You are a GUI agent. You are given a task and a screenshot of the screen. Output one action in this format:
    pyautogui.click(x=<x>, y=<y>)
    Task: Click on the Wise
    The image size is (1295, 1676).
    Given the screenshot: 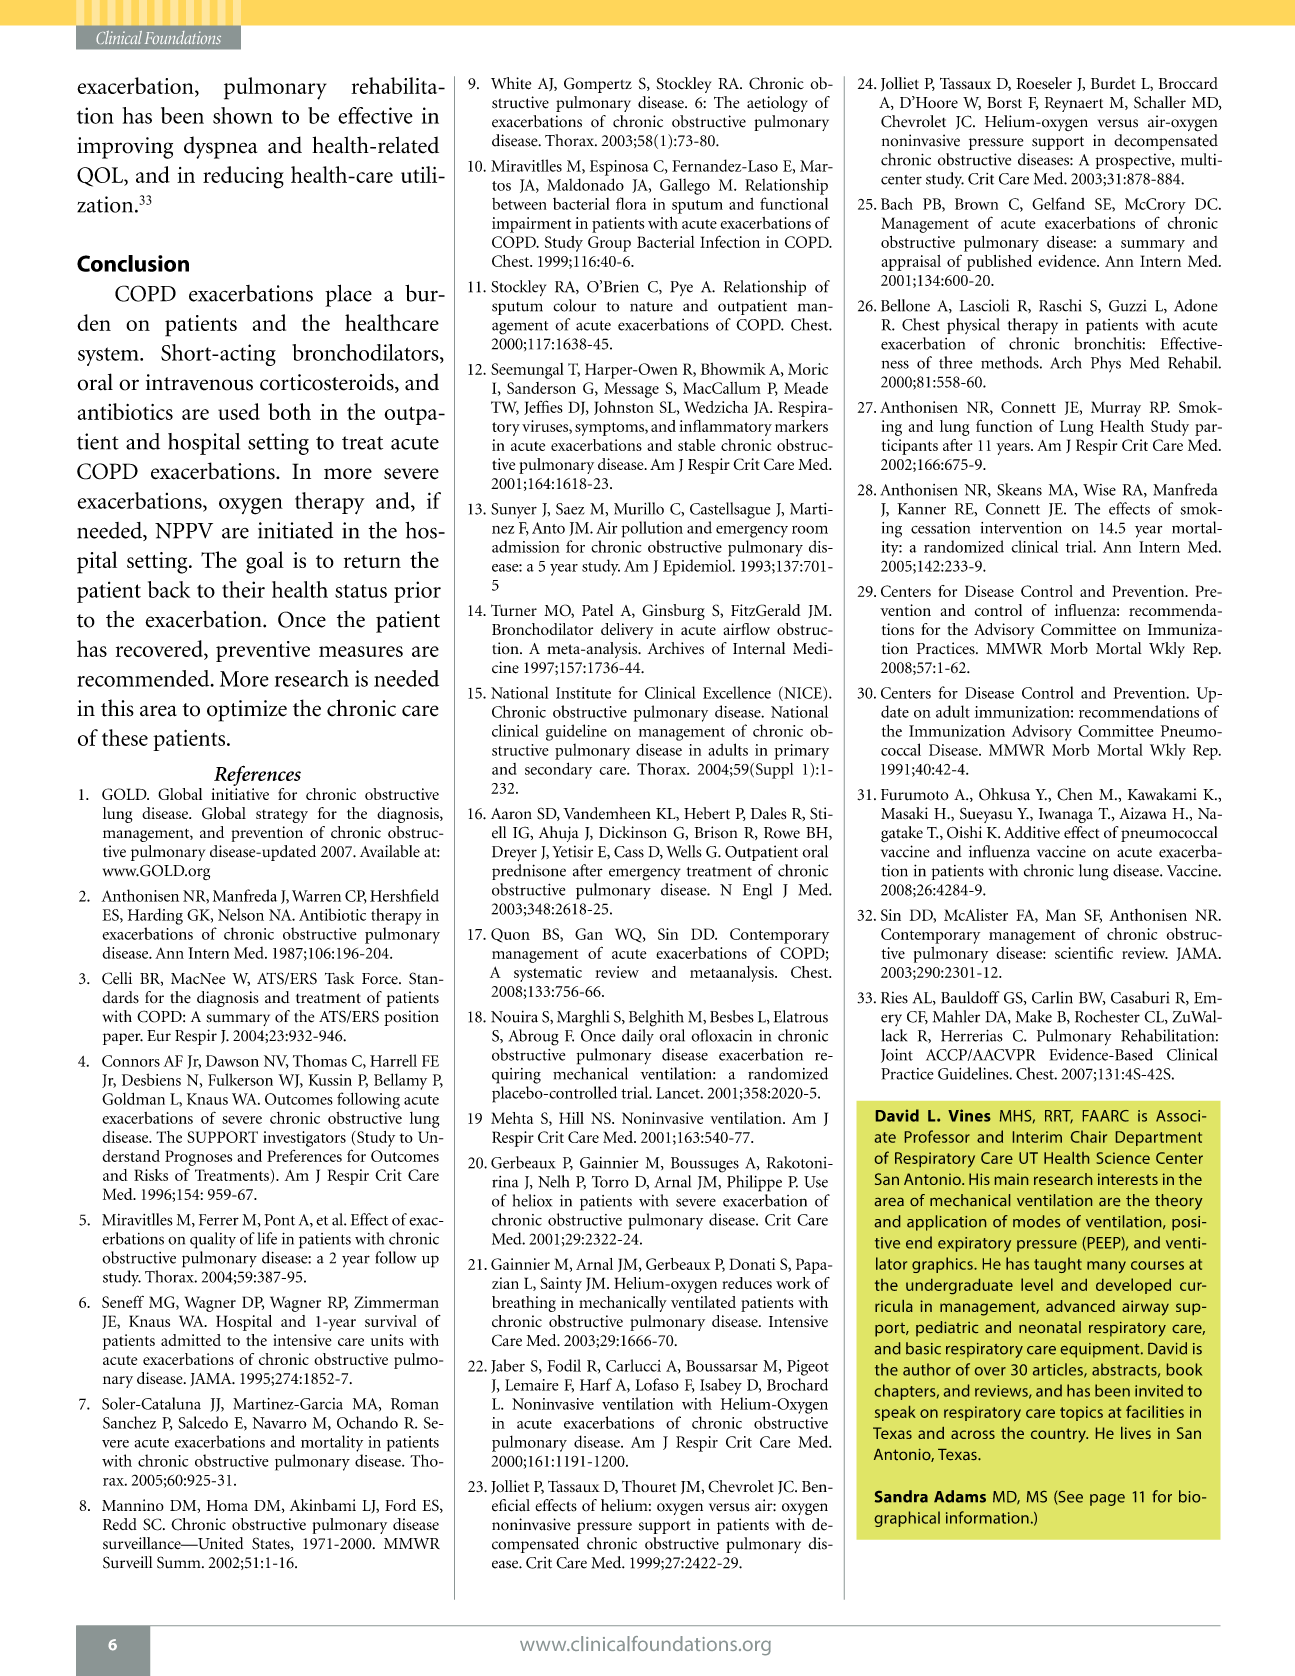 What is the action you would take?
    pyautogui.click(x=1099, y=490)
